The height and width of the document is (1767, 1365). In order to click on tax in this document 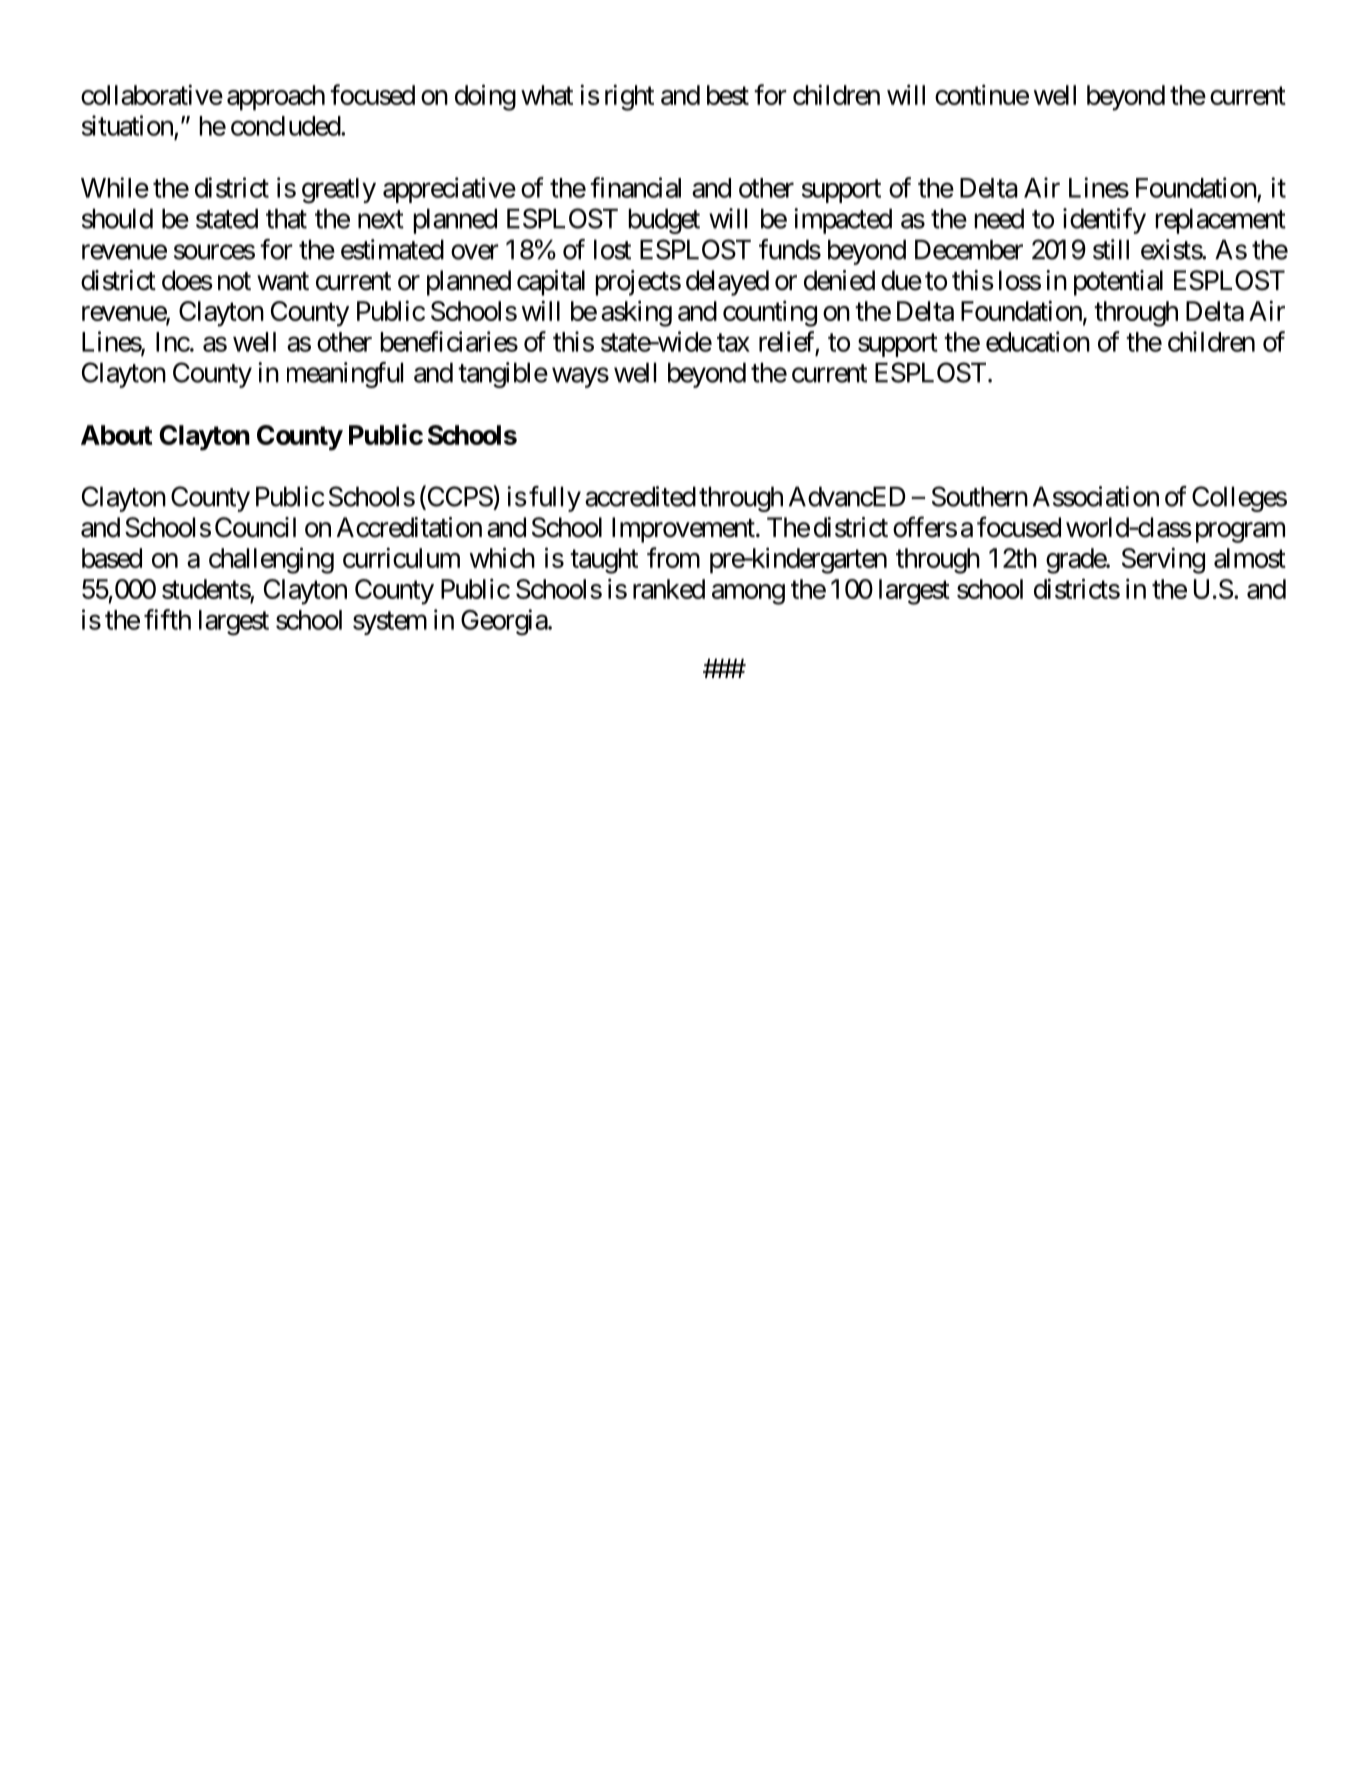, I will do `click(733, 343)`.
